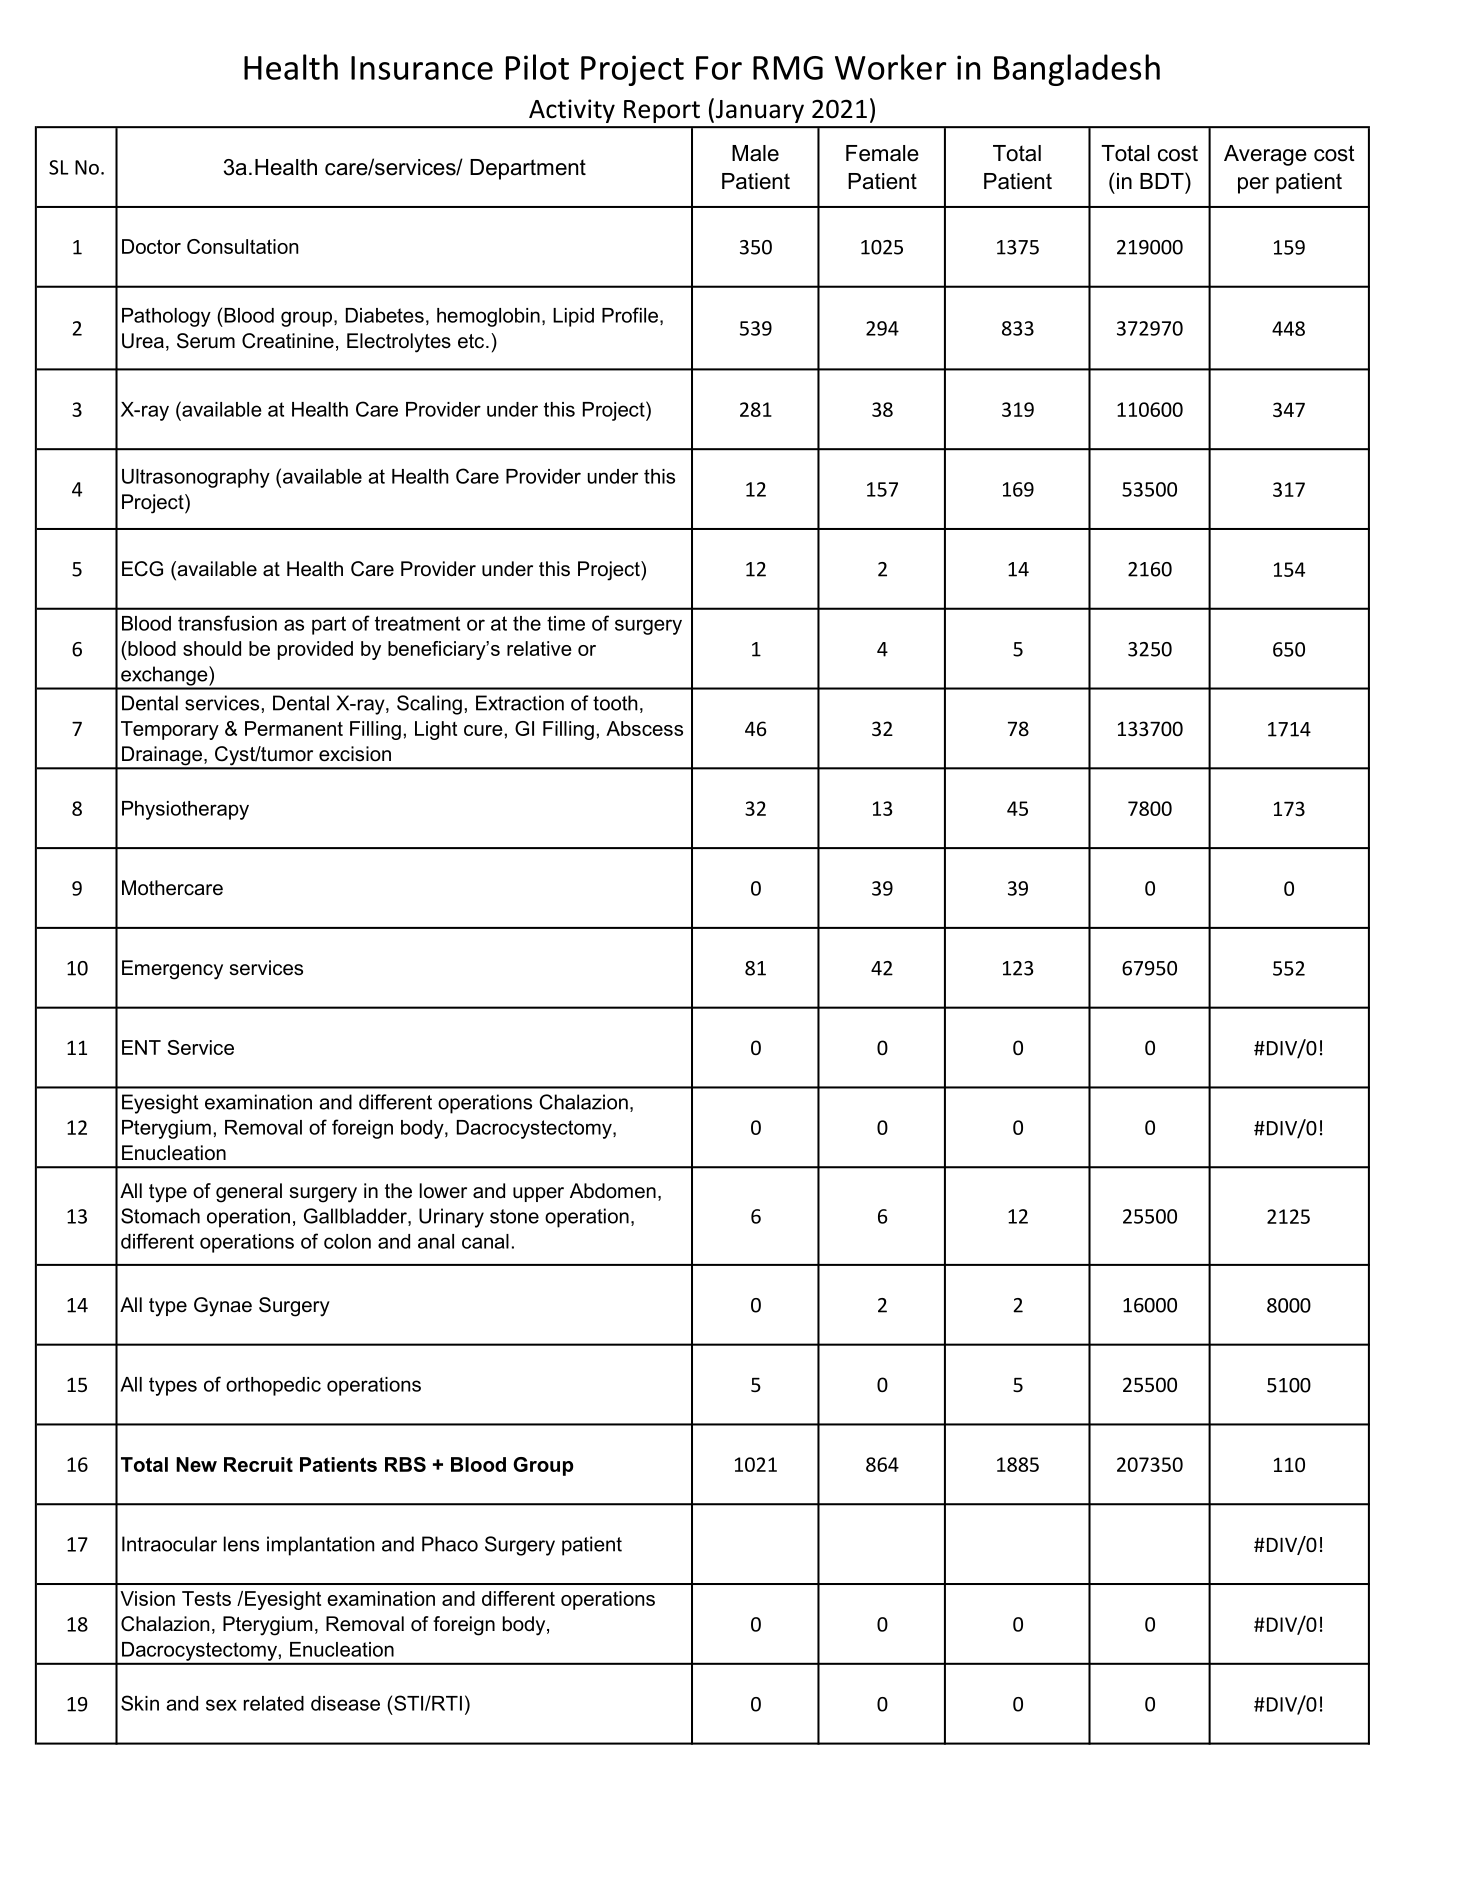 The height and width of the screenshot is (1901, 1469). Describe the element at coordinates (644, 728) in the screenshot. I see `Abscess` at that location.
